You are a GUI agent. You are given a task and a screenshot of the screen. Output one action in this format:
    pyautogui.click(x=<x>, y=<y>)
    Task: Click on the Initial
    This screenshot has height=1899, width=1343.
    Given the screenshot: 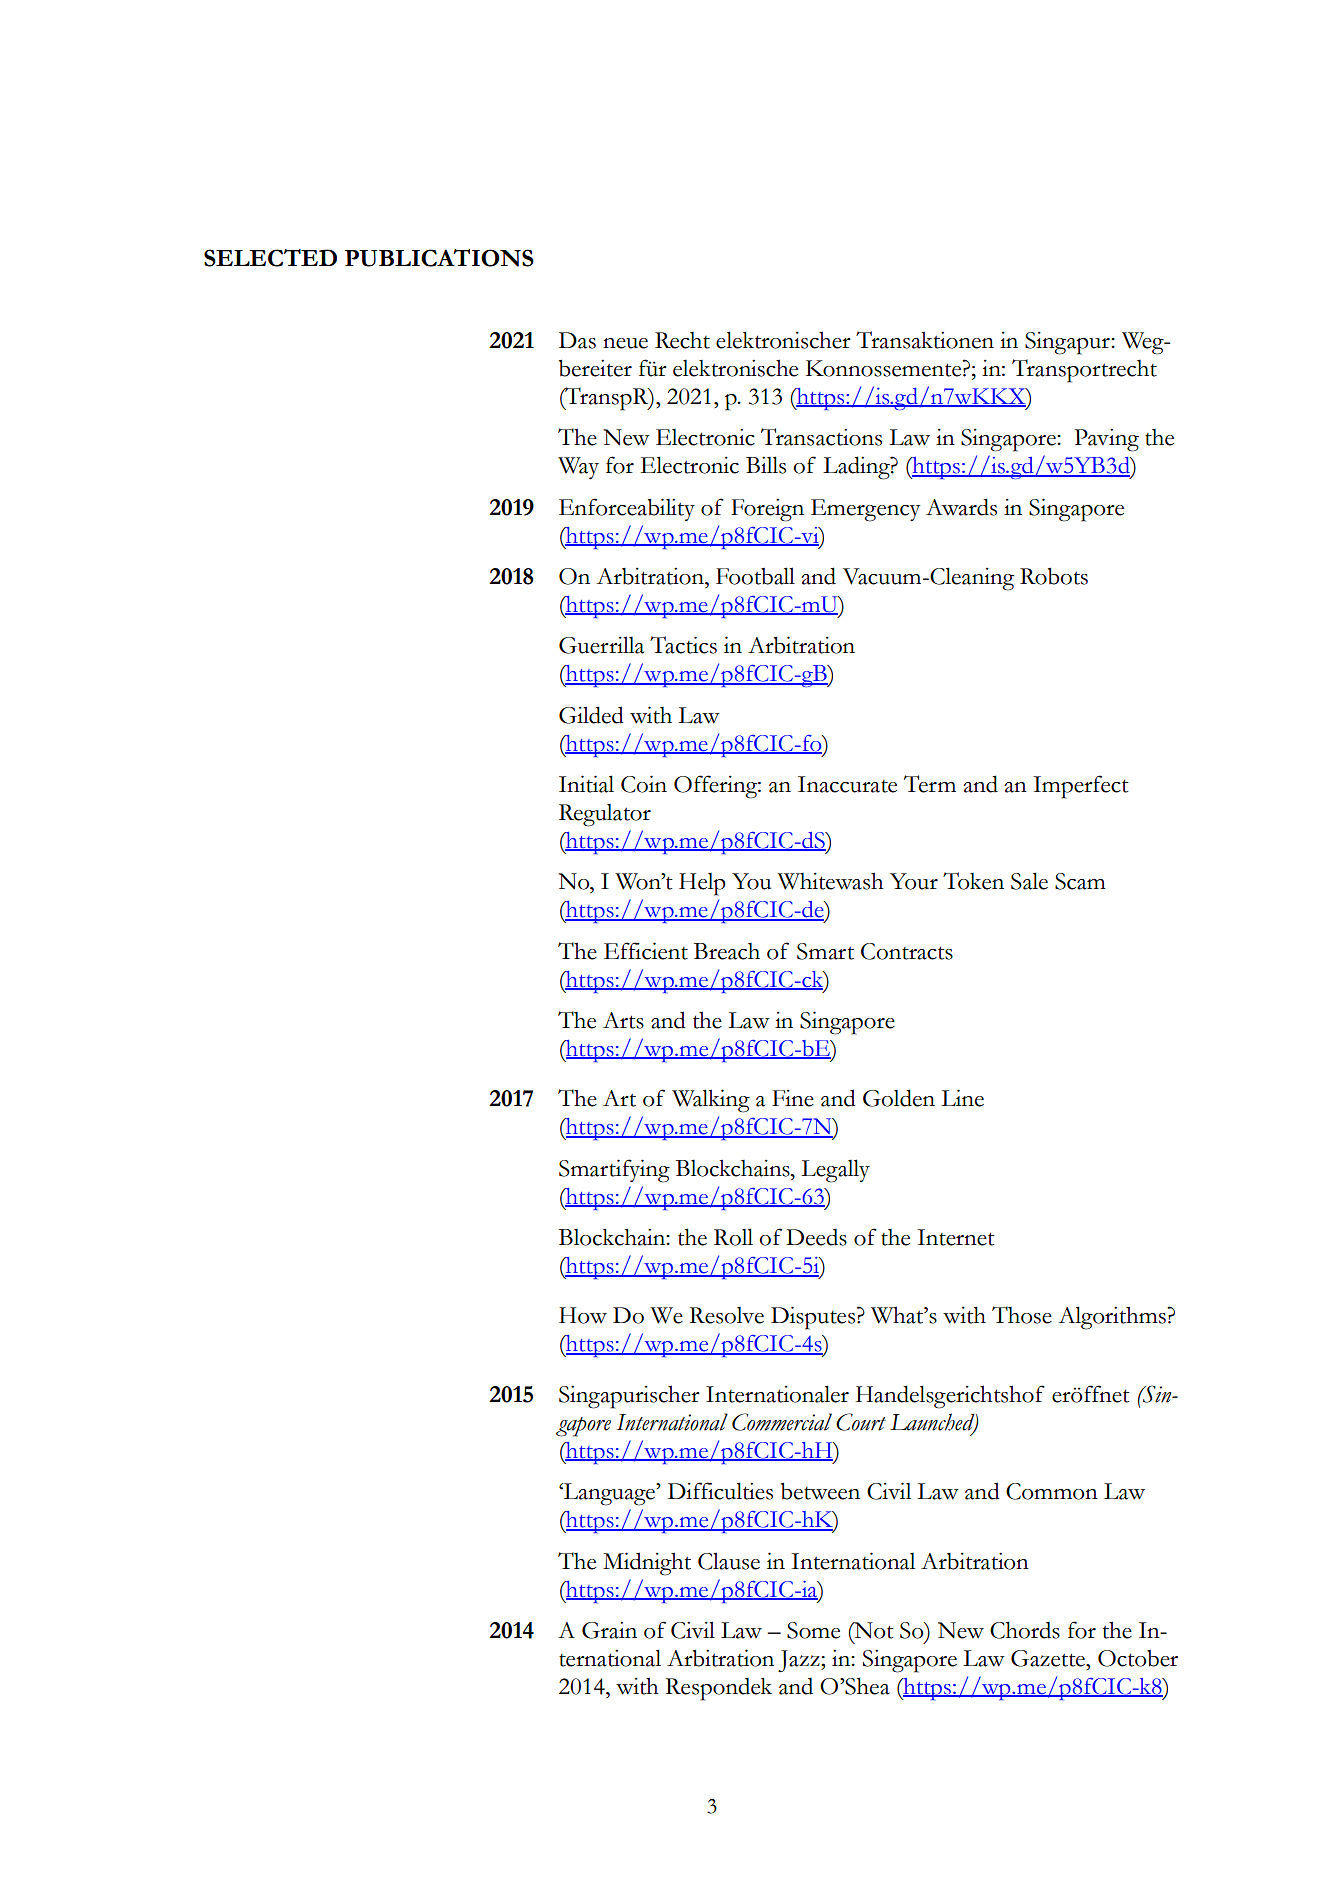 What is the action you would take?
    pyautogui.click(x=586, y=784)
